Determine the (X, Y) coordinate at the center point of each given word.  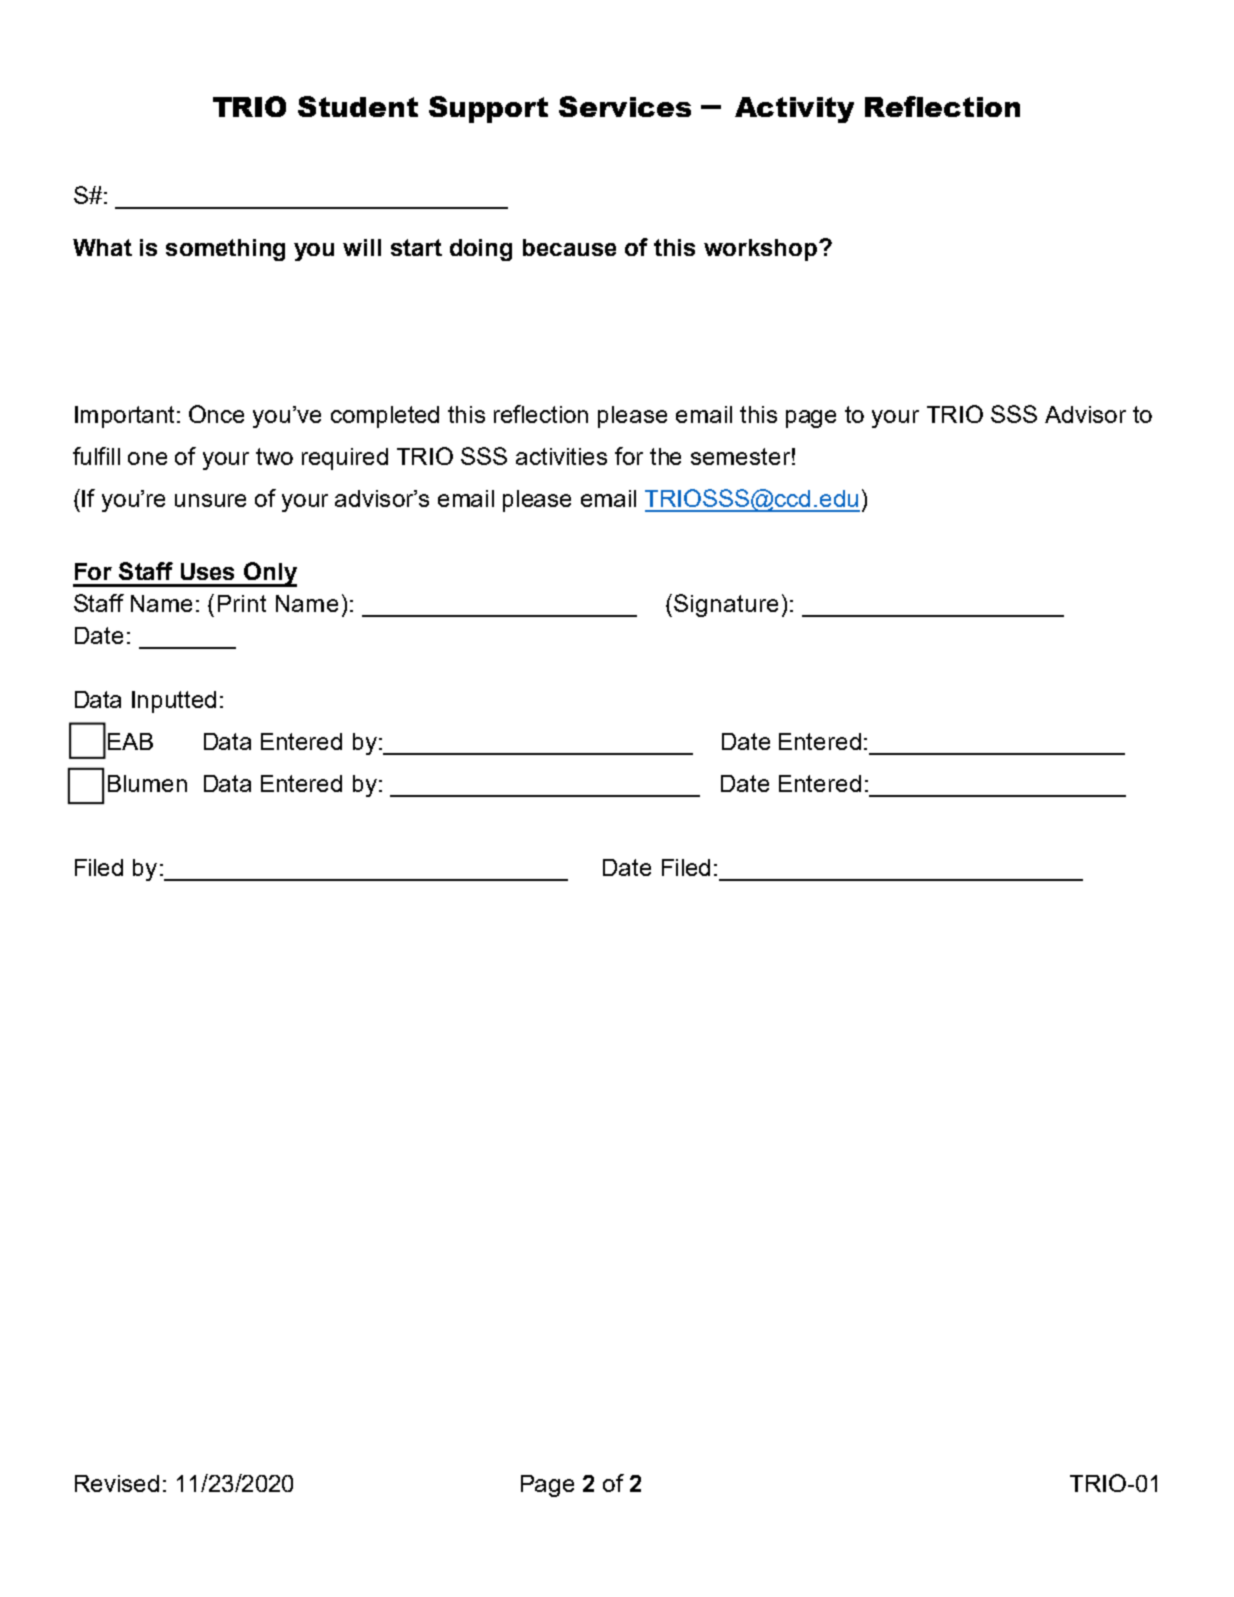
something (225, 250)
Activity (794, 110)
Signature (726, 605)
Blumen (147, 783)
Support (488, 109)
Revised (117, 1483)
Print (242, 603)
